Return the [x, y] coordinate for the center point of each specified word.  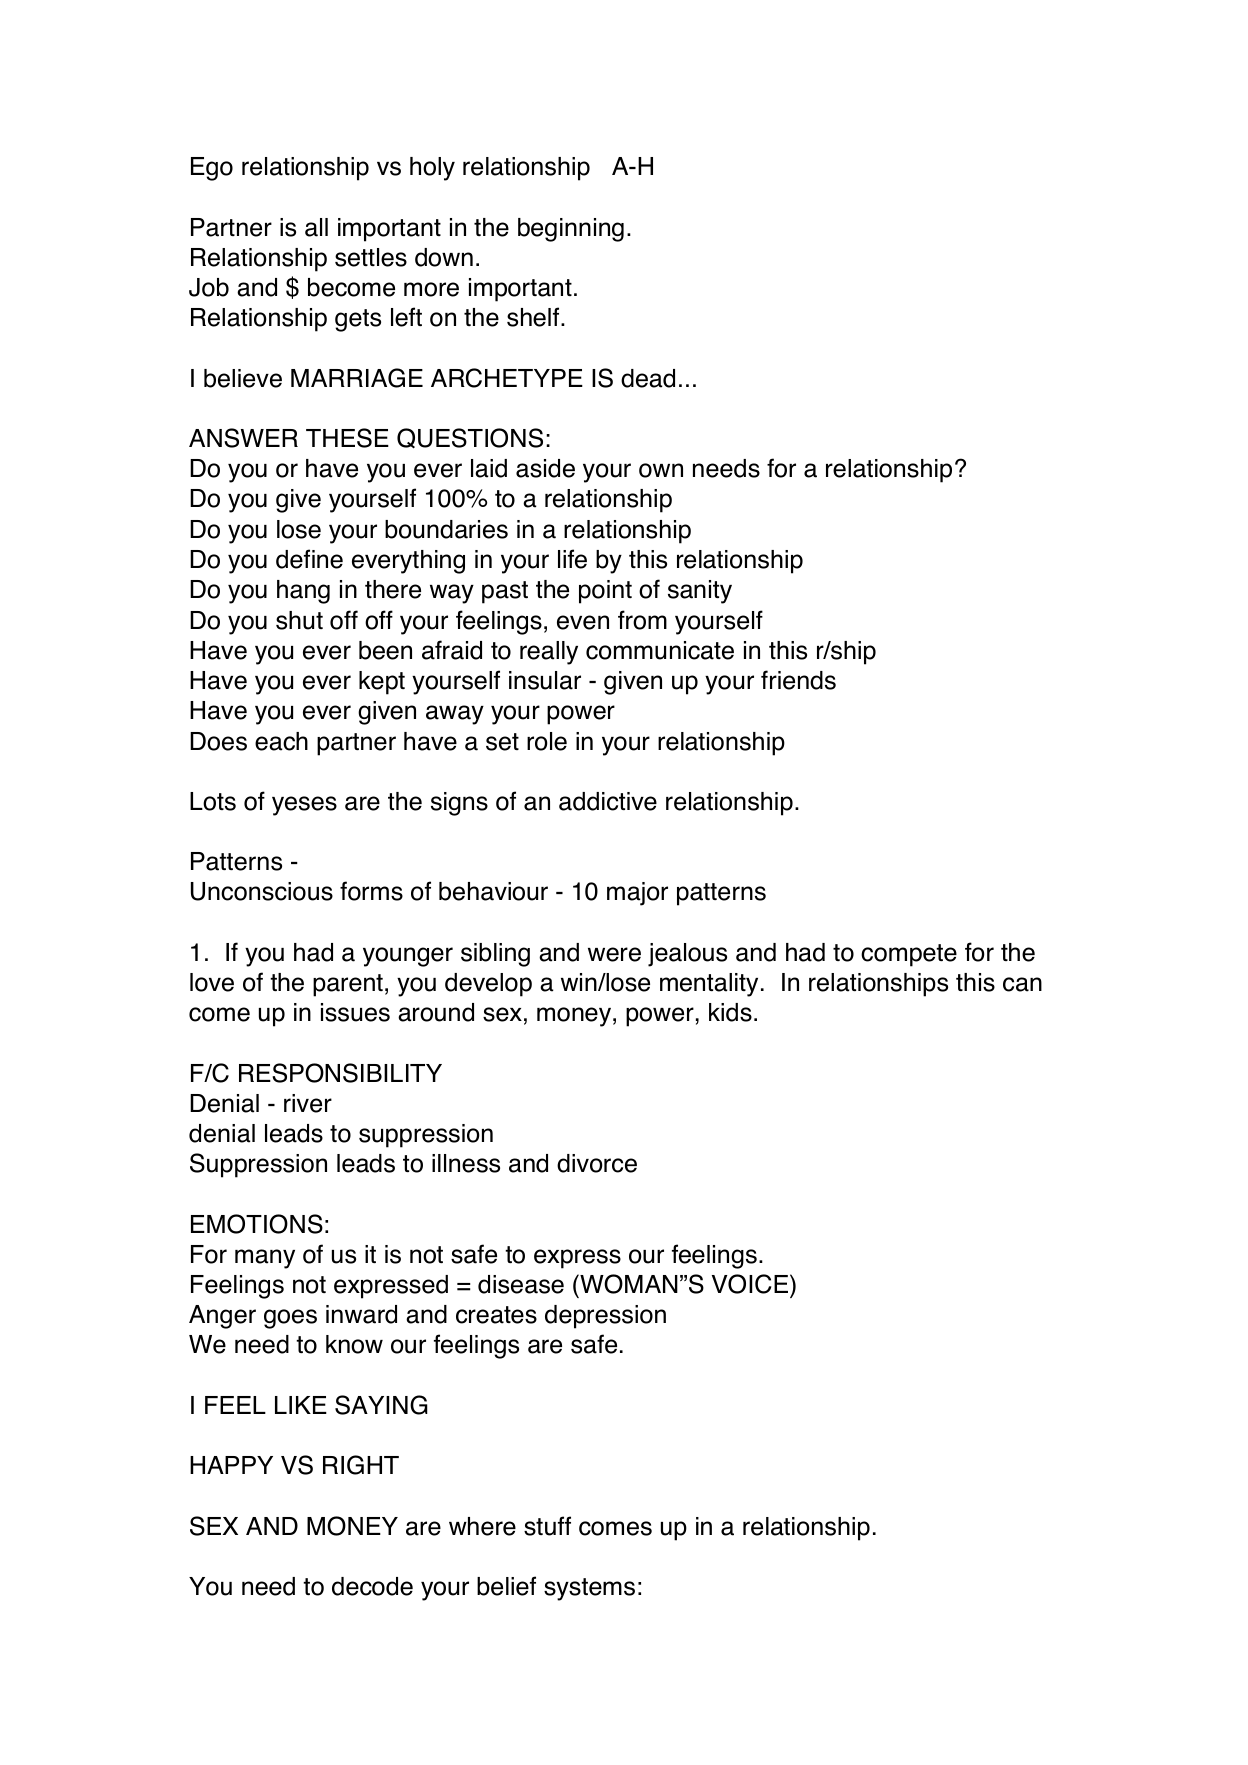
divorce [597, 1163]
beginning [571, 230]
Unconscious [262, 891]
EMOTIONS [257, 1224]
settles [371, 257]
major [637, 894]
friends [798, 680]
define [309, 559]
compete [909, 955]
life [572, 559]
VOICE [751, 1284]
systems [589, 1589]
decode [372, 1586]
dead [648, 378]
